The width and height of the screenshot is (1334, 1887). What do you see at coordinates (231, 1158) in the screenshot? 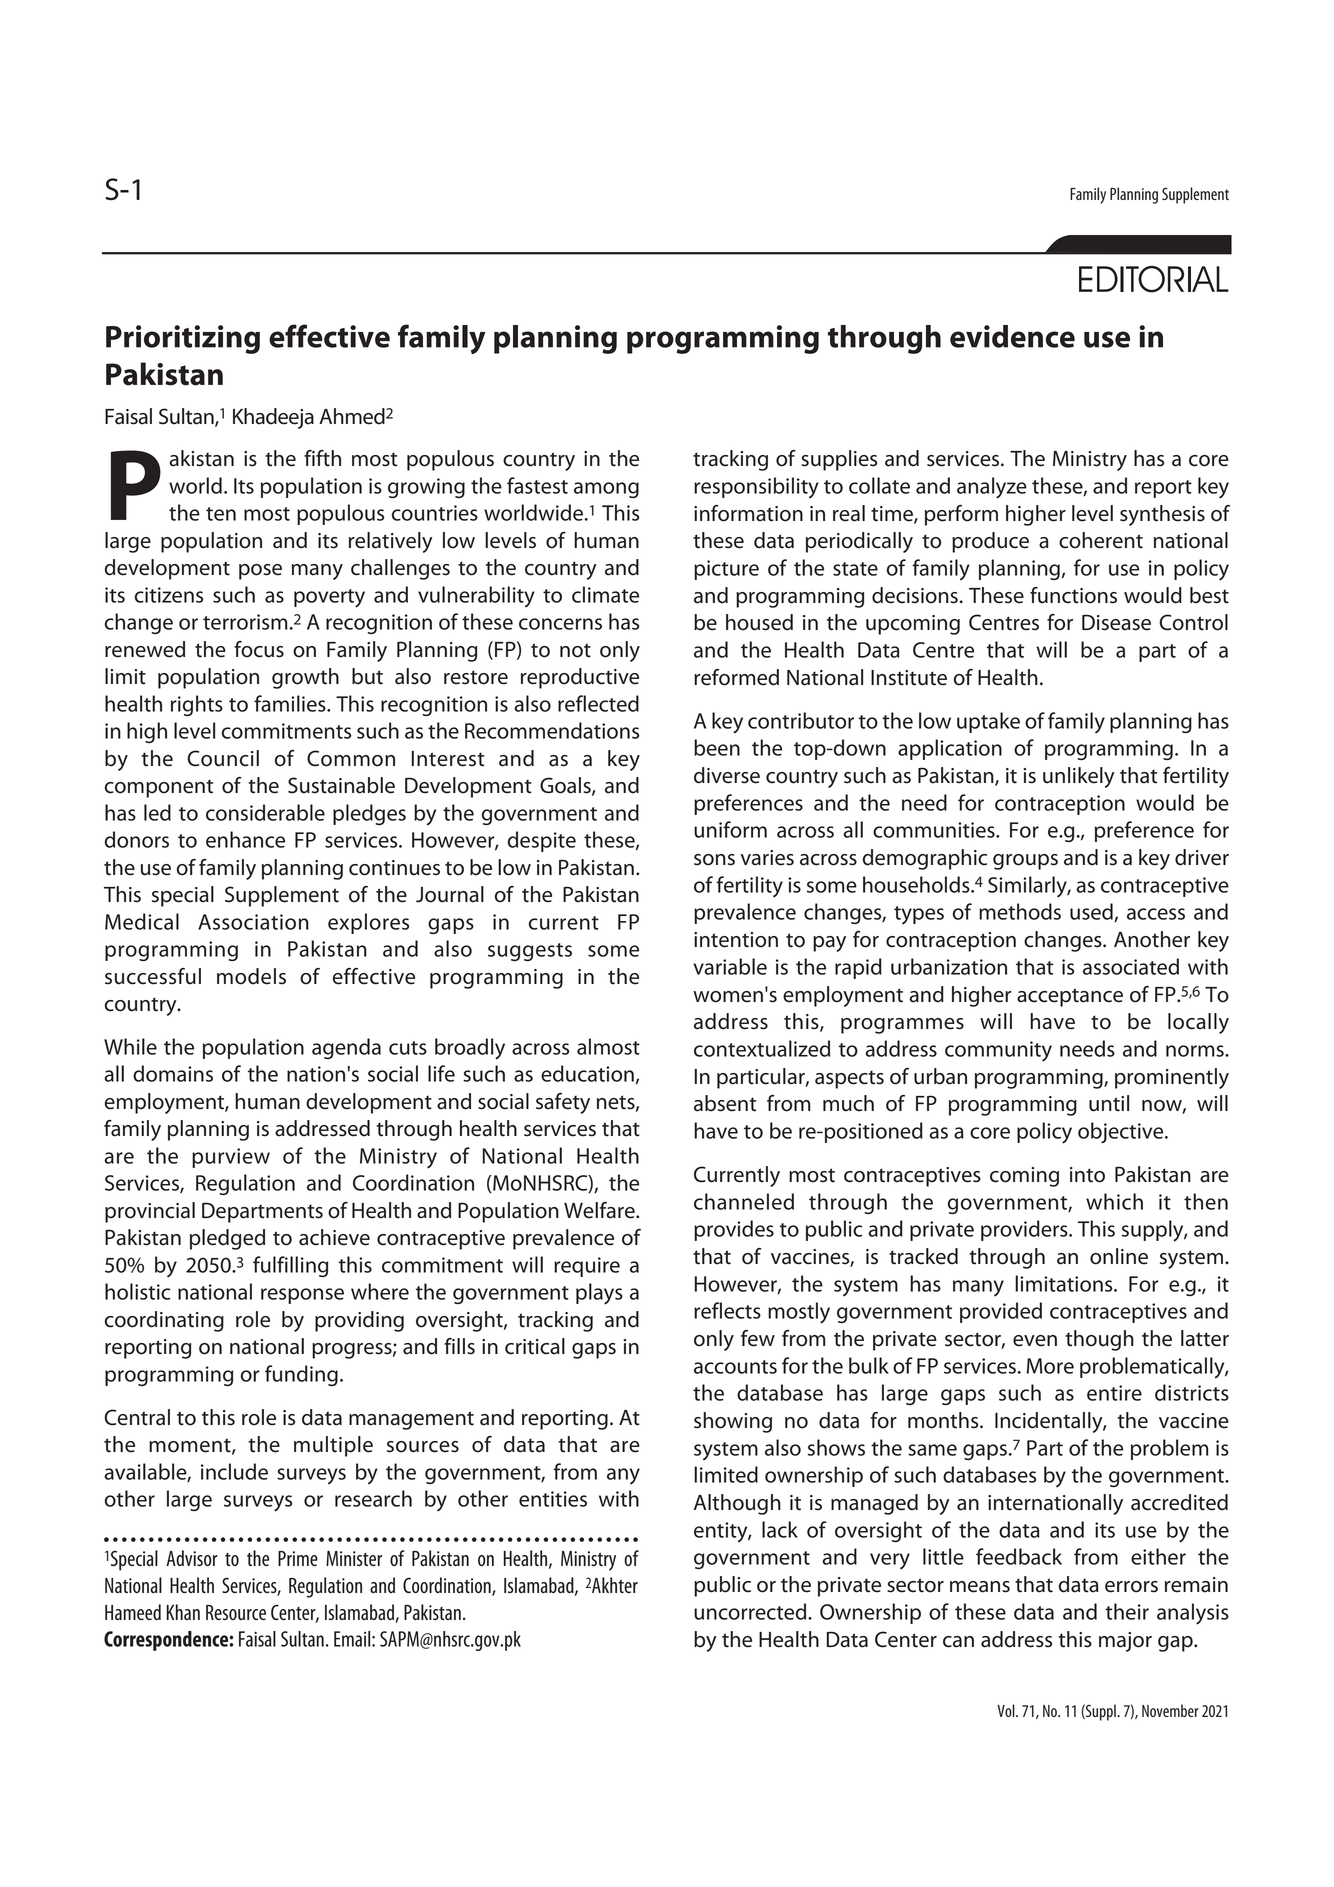
I see `purview` at bounding box center [231, 1158].
